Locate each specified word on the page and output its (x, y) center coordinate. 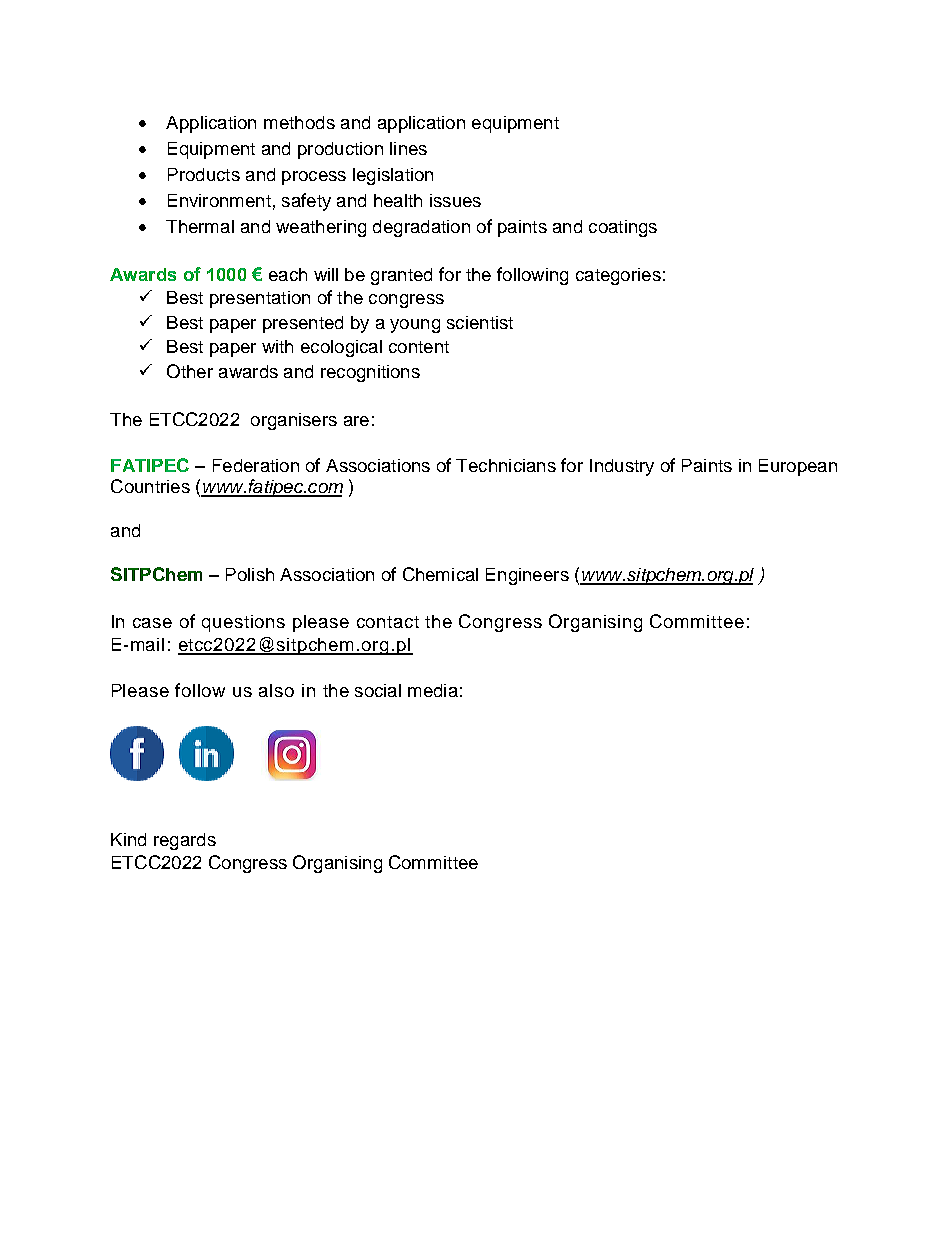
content (419, 347)
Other (190, 371)
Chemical (440, 574)
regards (185, 841)
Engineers (527, 576)
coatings (623, 228)
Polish (250, 574)
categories (618, 276)
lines (408, 148)
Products (204, 174)
